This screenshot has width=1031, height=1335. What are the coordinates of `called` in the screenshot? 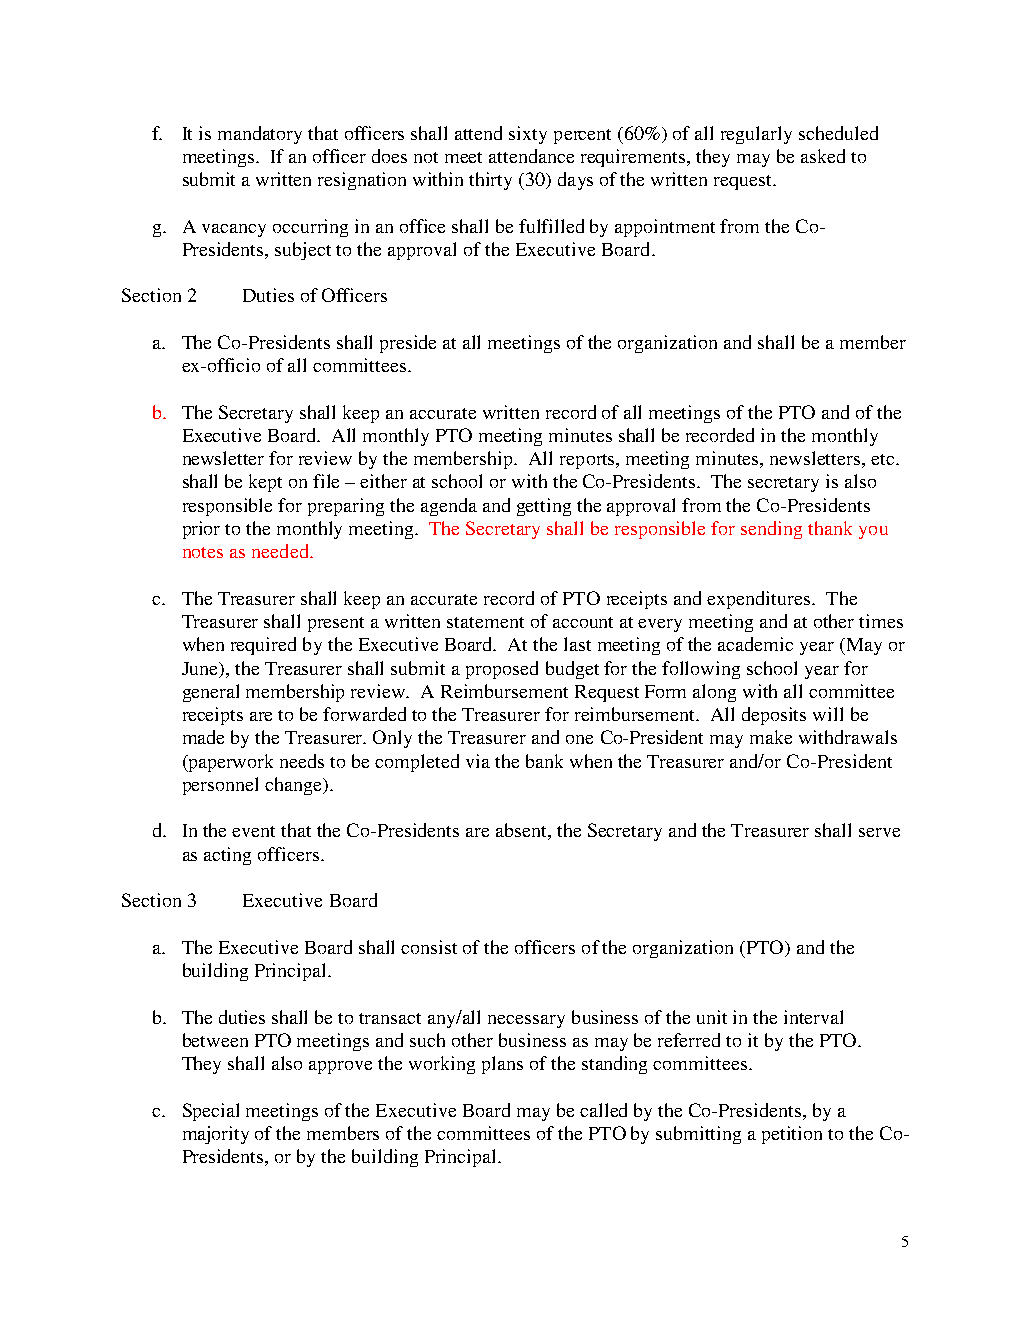 It's located at (603, 1110).
